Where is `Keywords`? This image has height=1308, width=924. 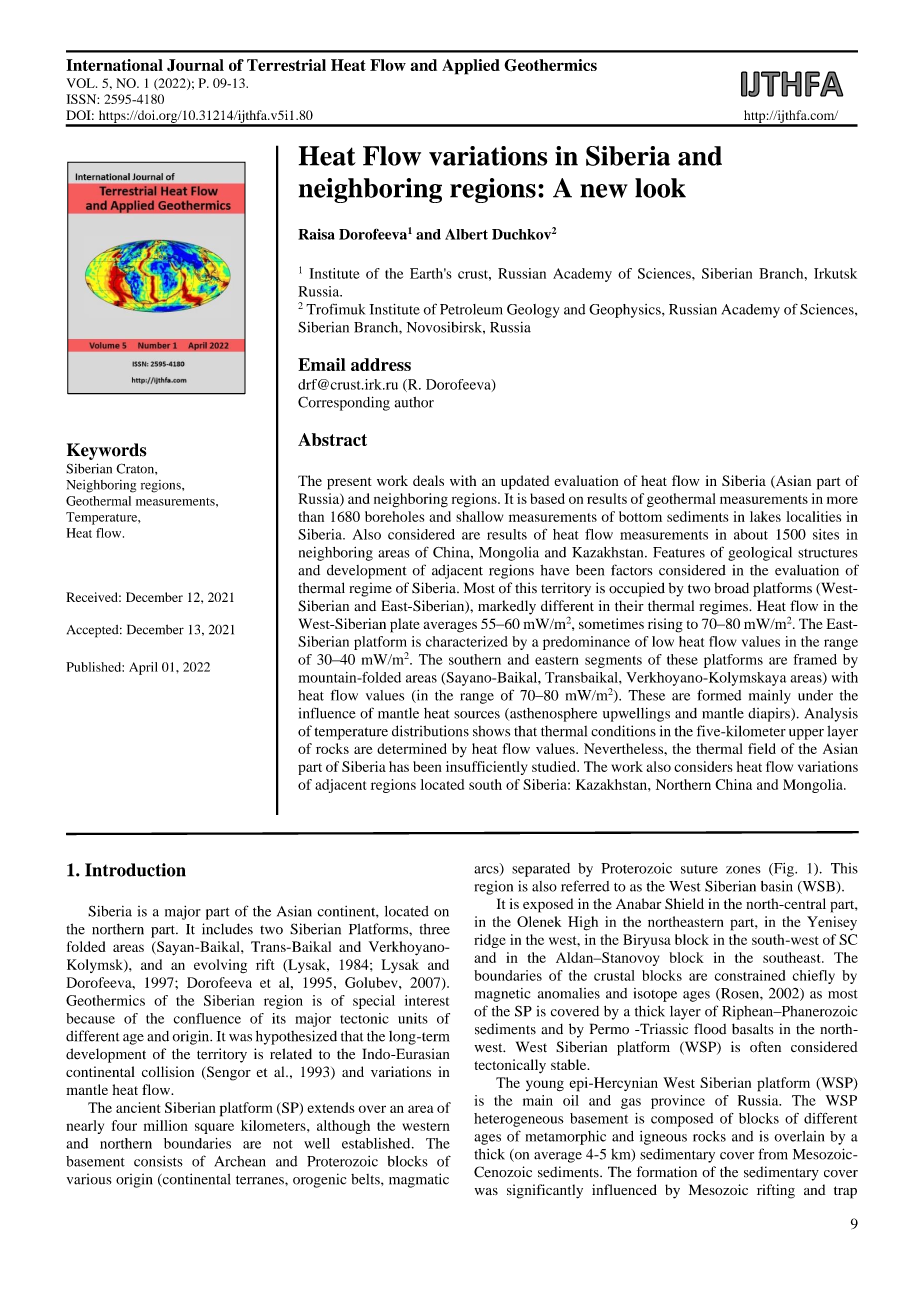 Keywords is located at coordinates (107, 451).
